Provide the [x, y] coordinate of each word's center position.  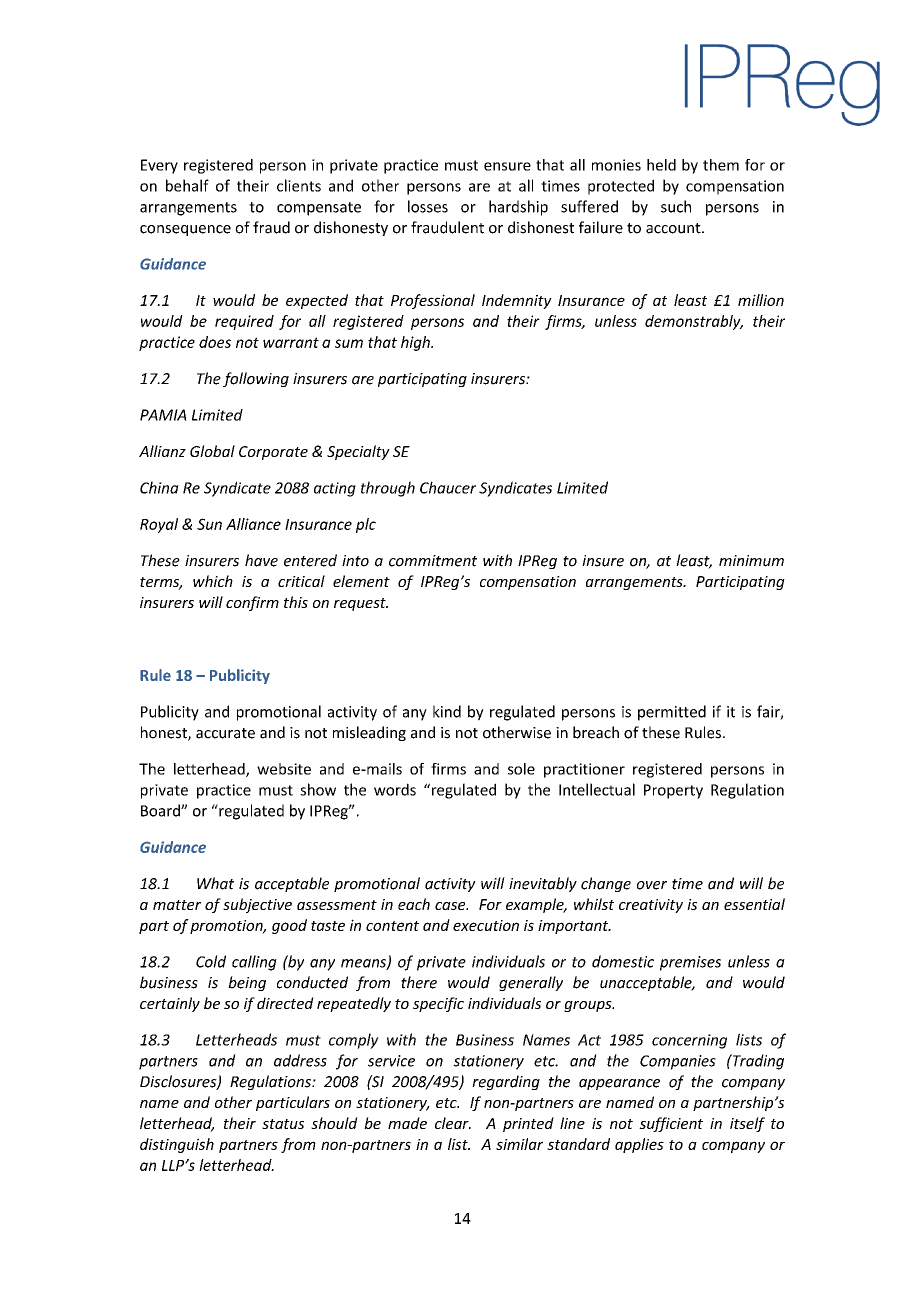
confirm [252, 603]
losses [428, 206]
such [676, 206]
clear [453, 1123]
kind [447, 711]
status [283, 1124]
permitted [672, 713]
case [451, 906]
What [215, 883]
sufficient [671, 1124]
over [652, 885]
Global [212, 451]
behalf [187, 185]
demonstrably [694, 322]
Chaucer [448, 487]
